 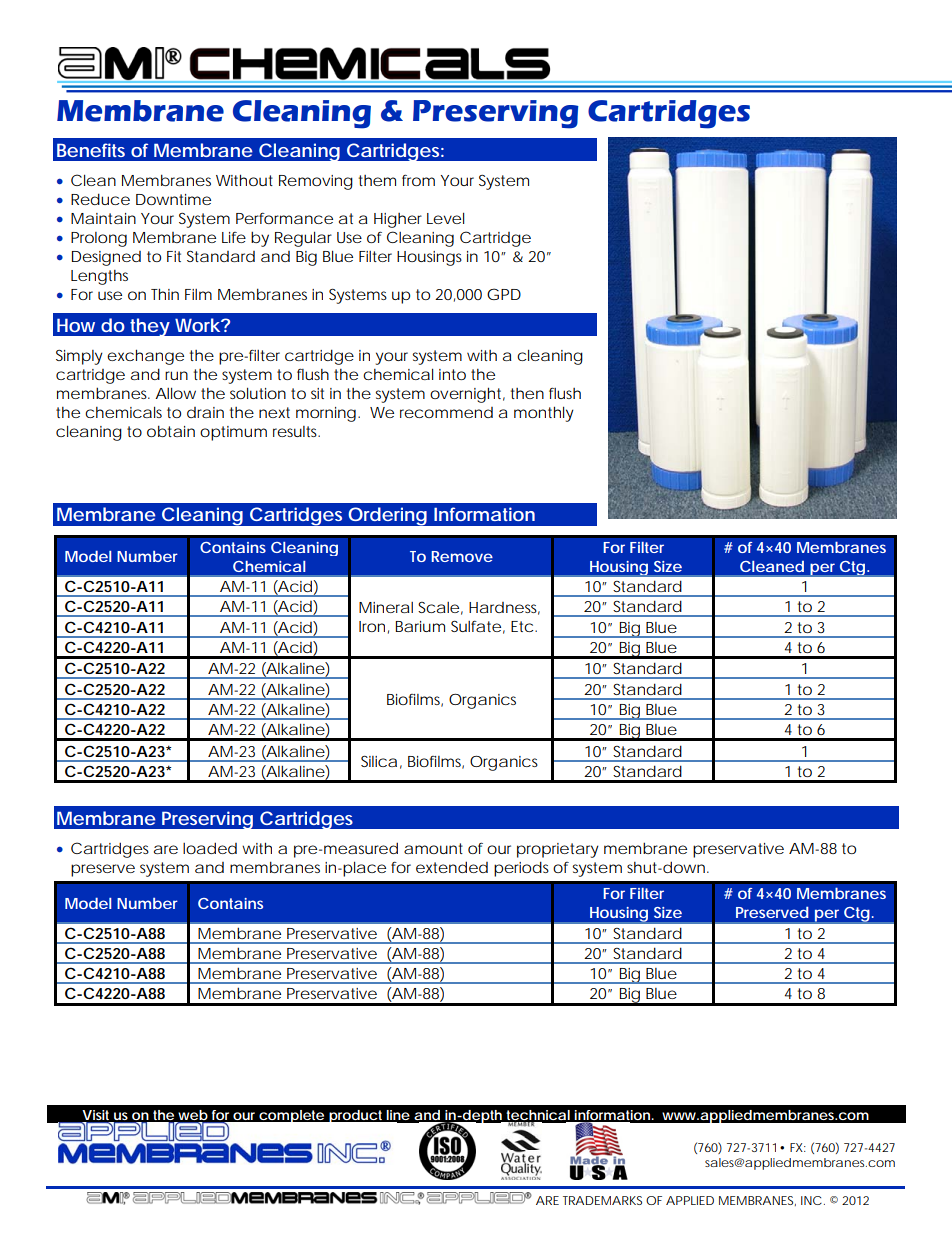 I want to click on Reduce, so click(x=100, y=199).
